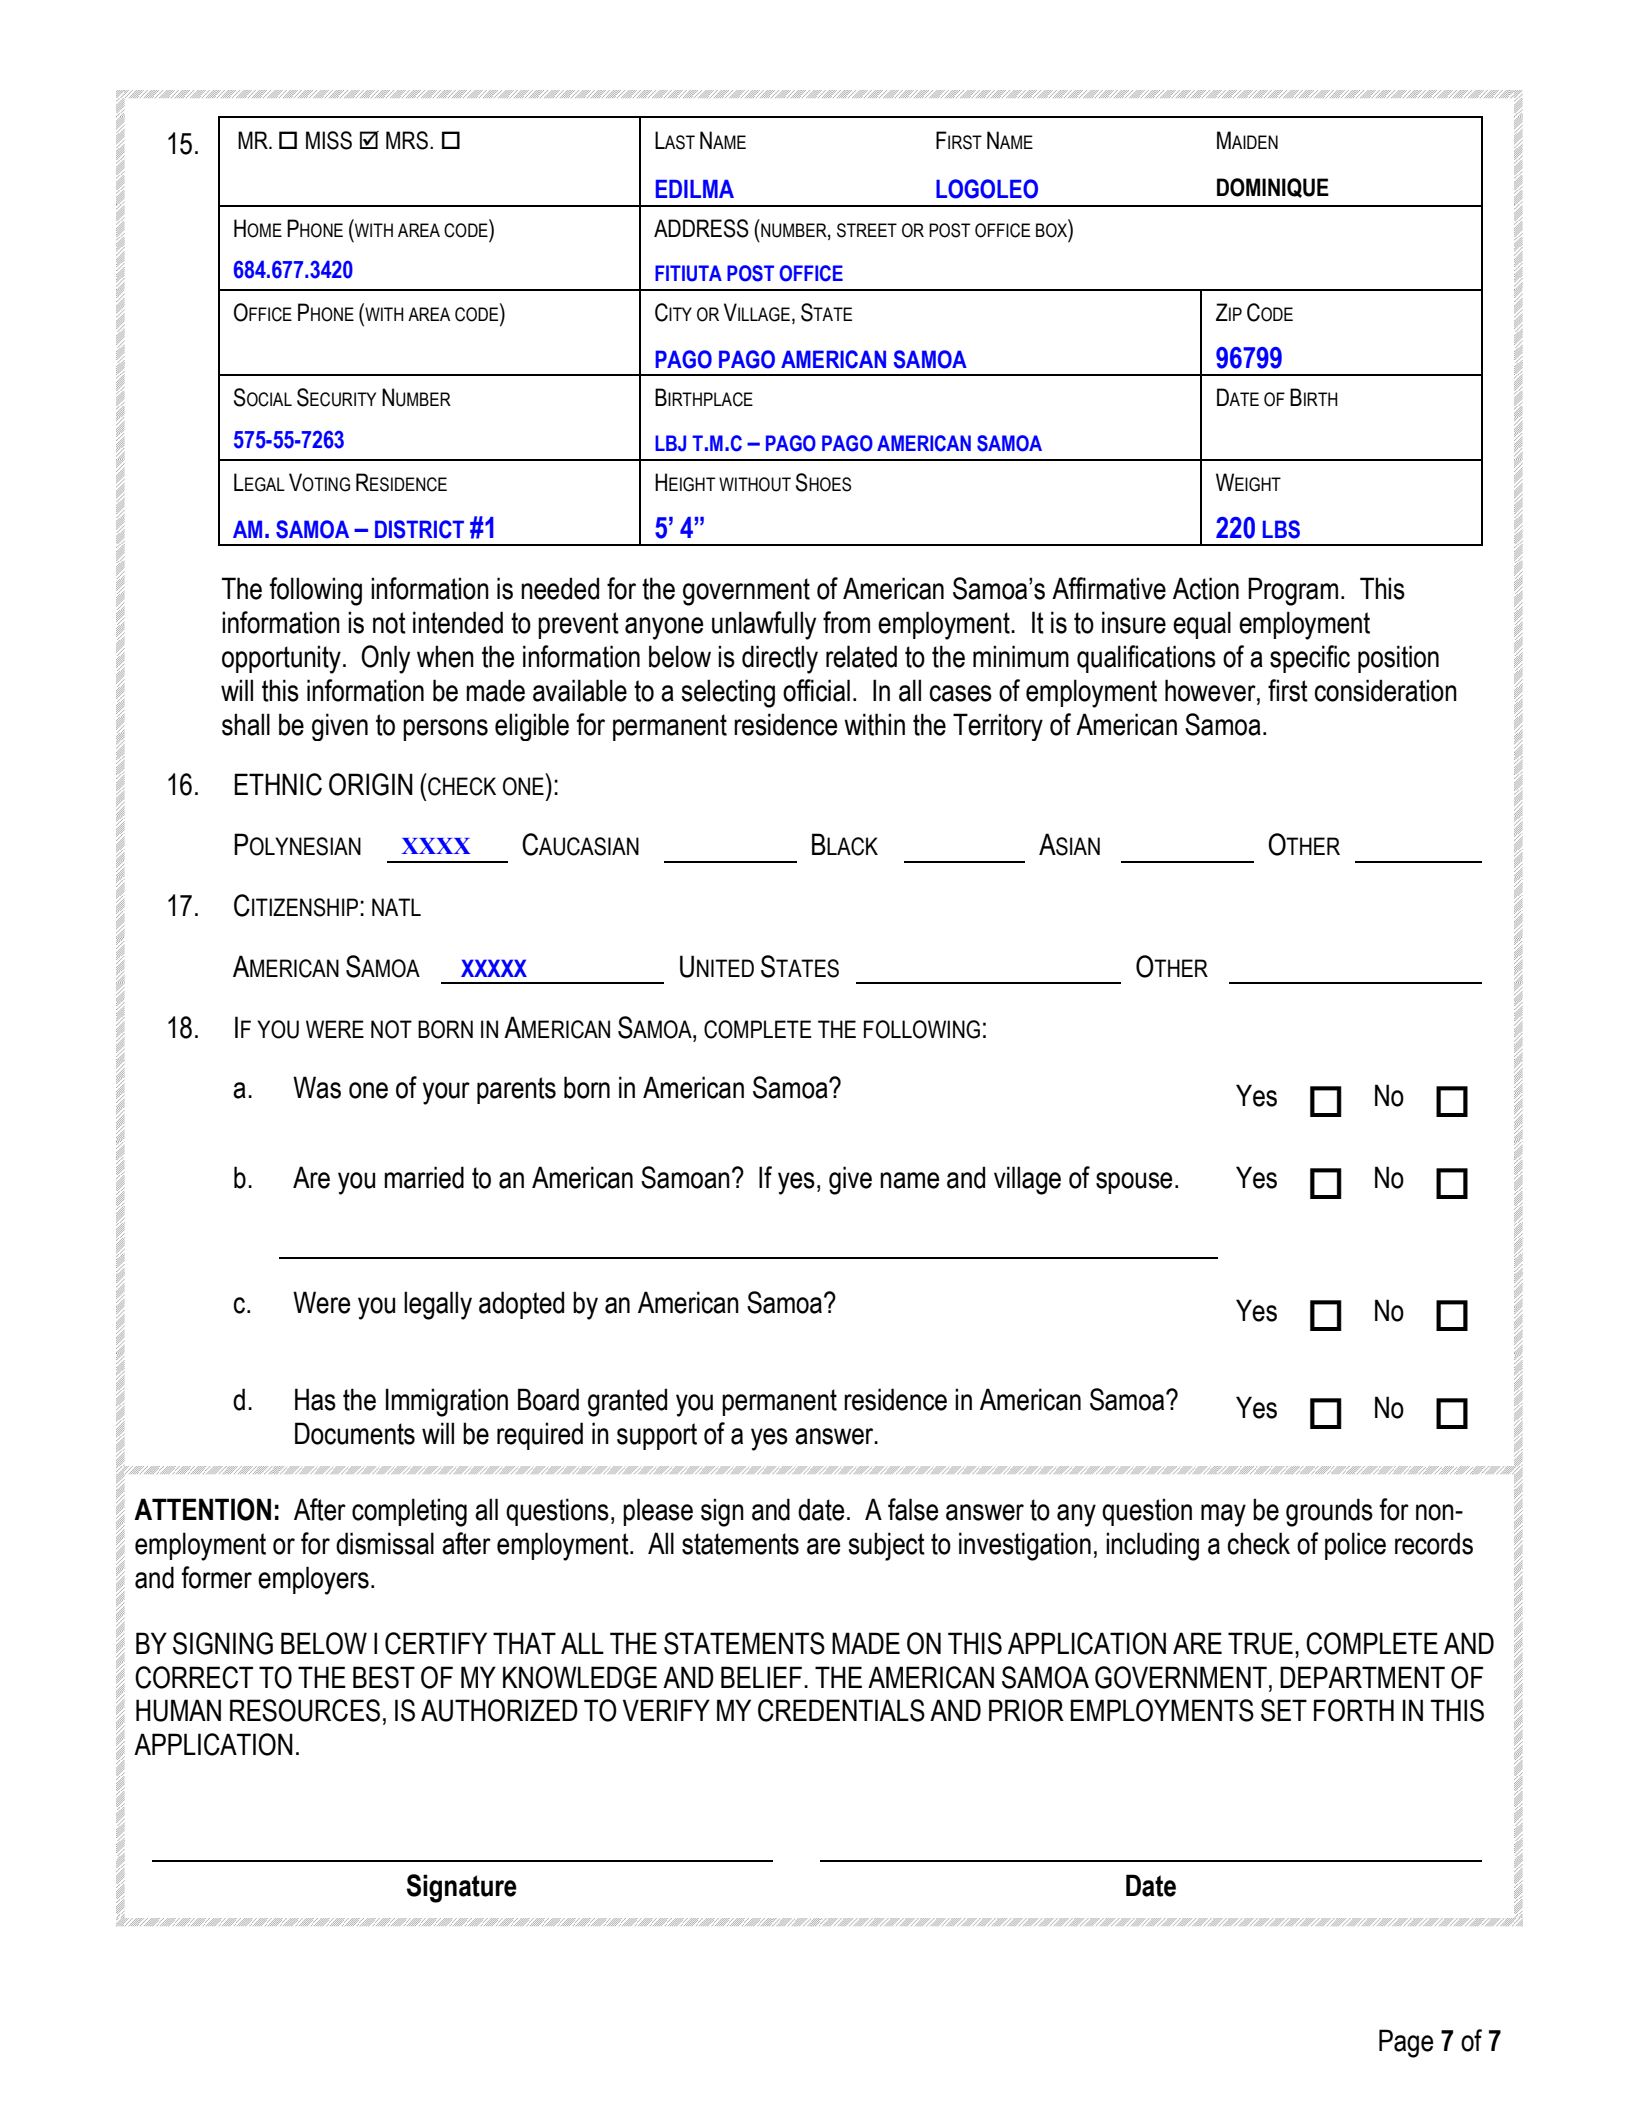  What do you see at coordinates (407, 140) in the page?
I see `MRS` at bounding box center [407, 140].
